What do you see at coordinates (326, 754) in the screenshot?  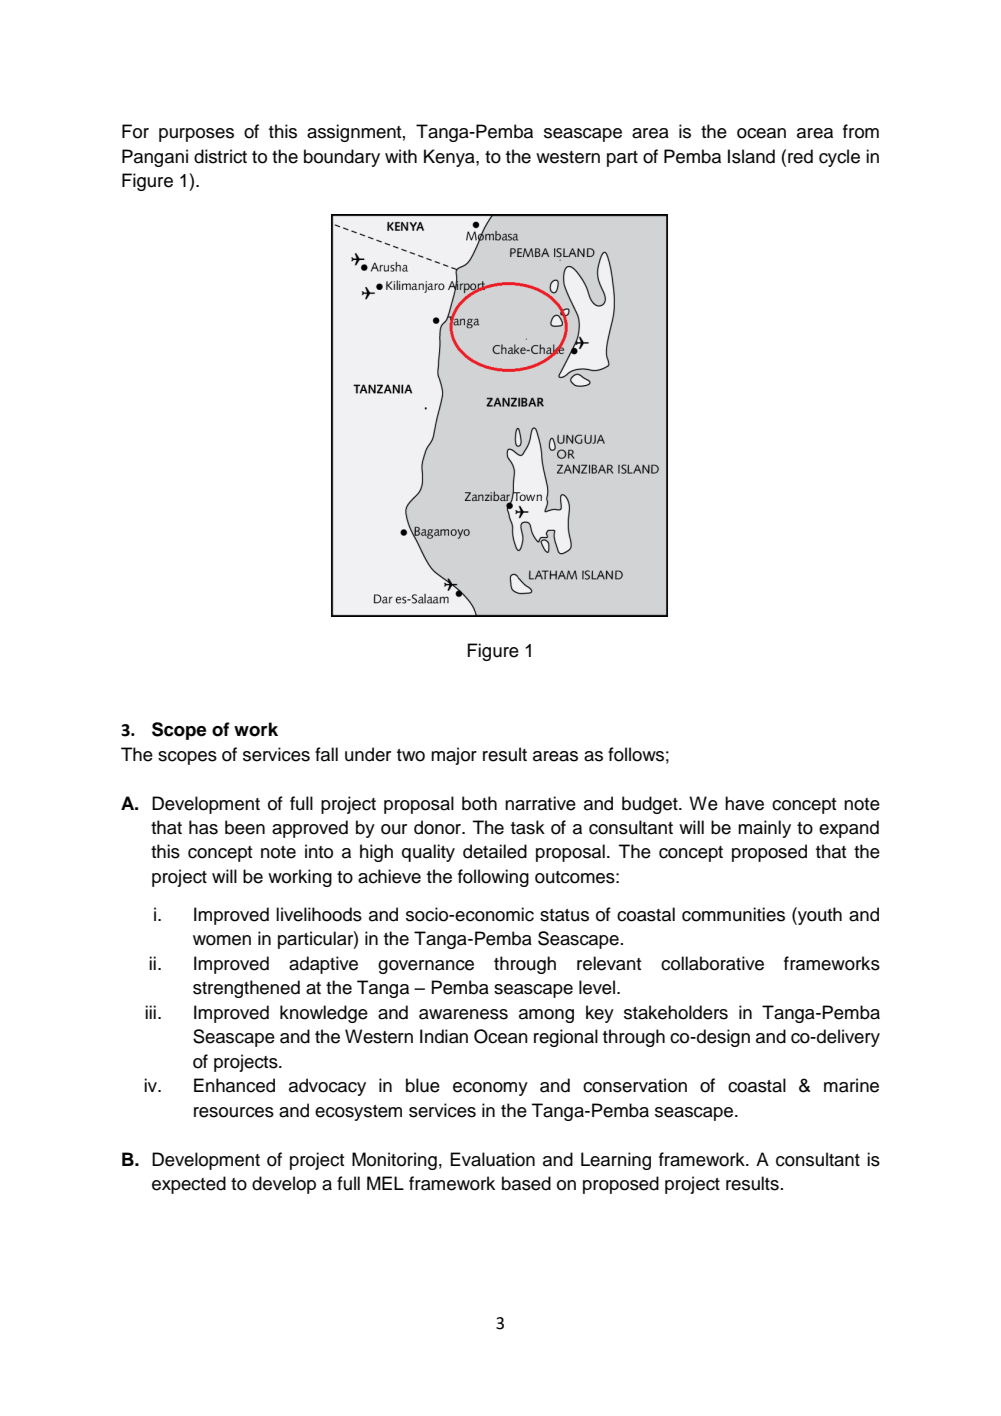 I see `fall` at bounding box center [326, 754].
